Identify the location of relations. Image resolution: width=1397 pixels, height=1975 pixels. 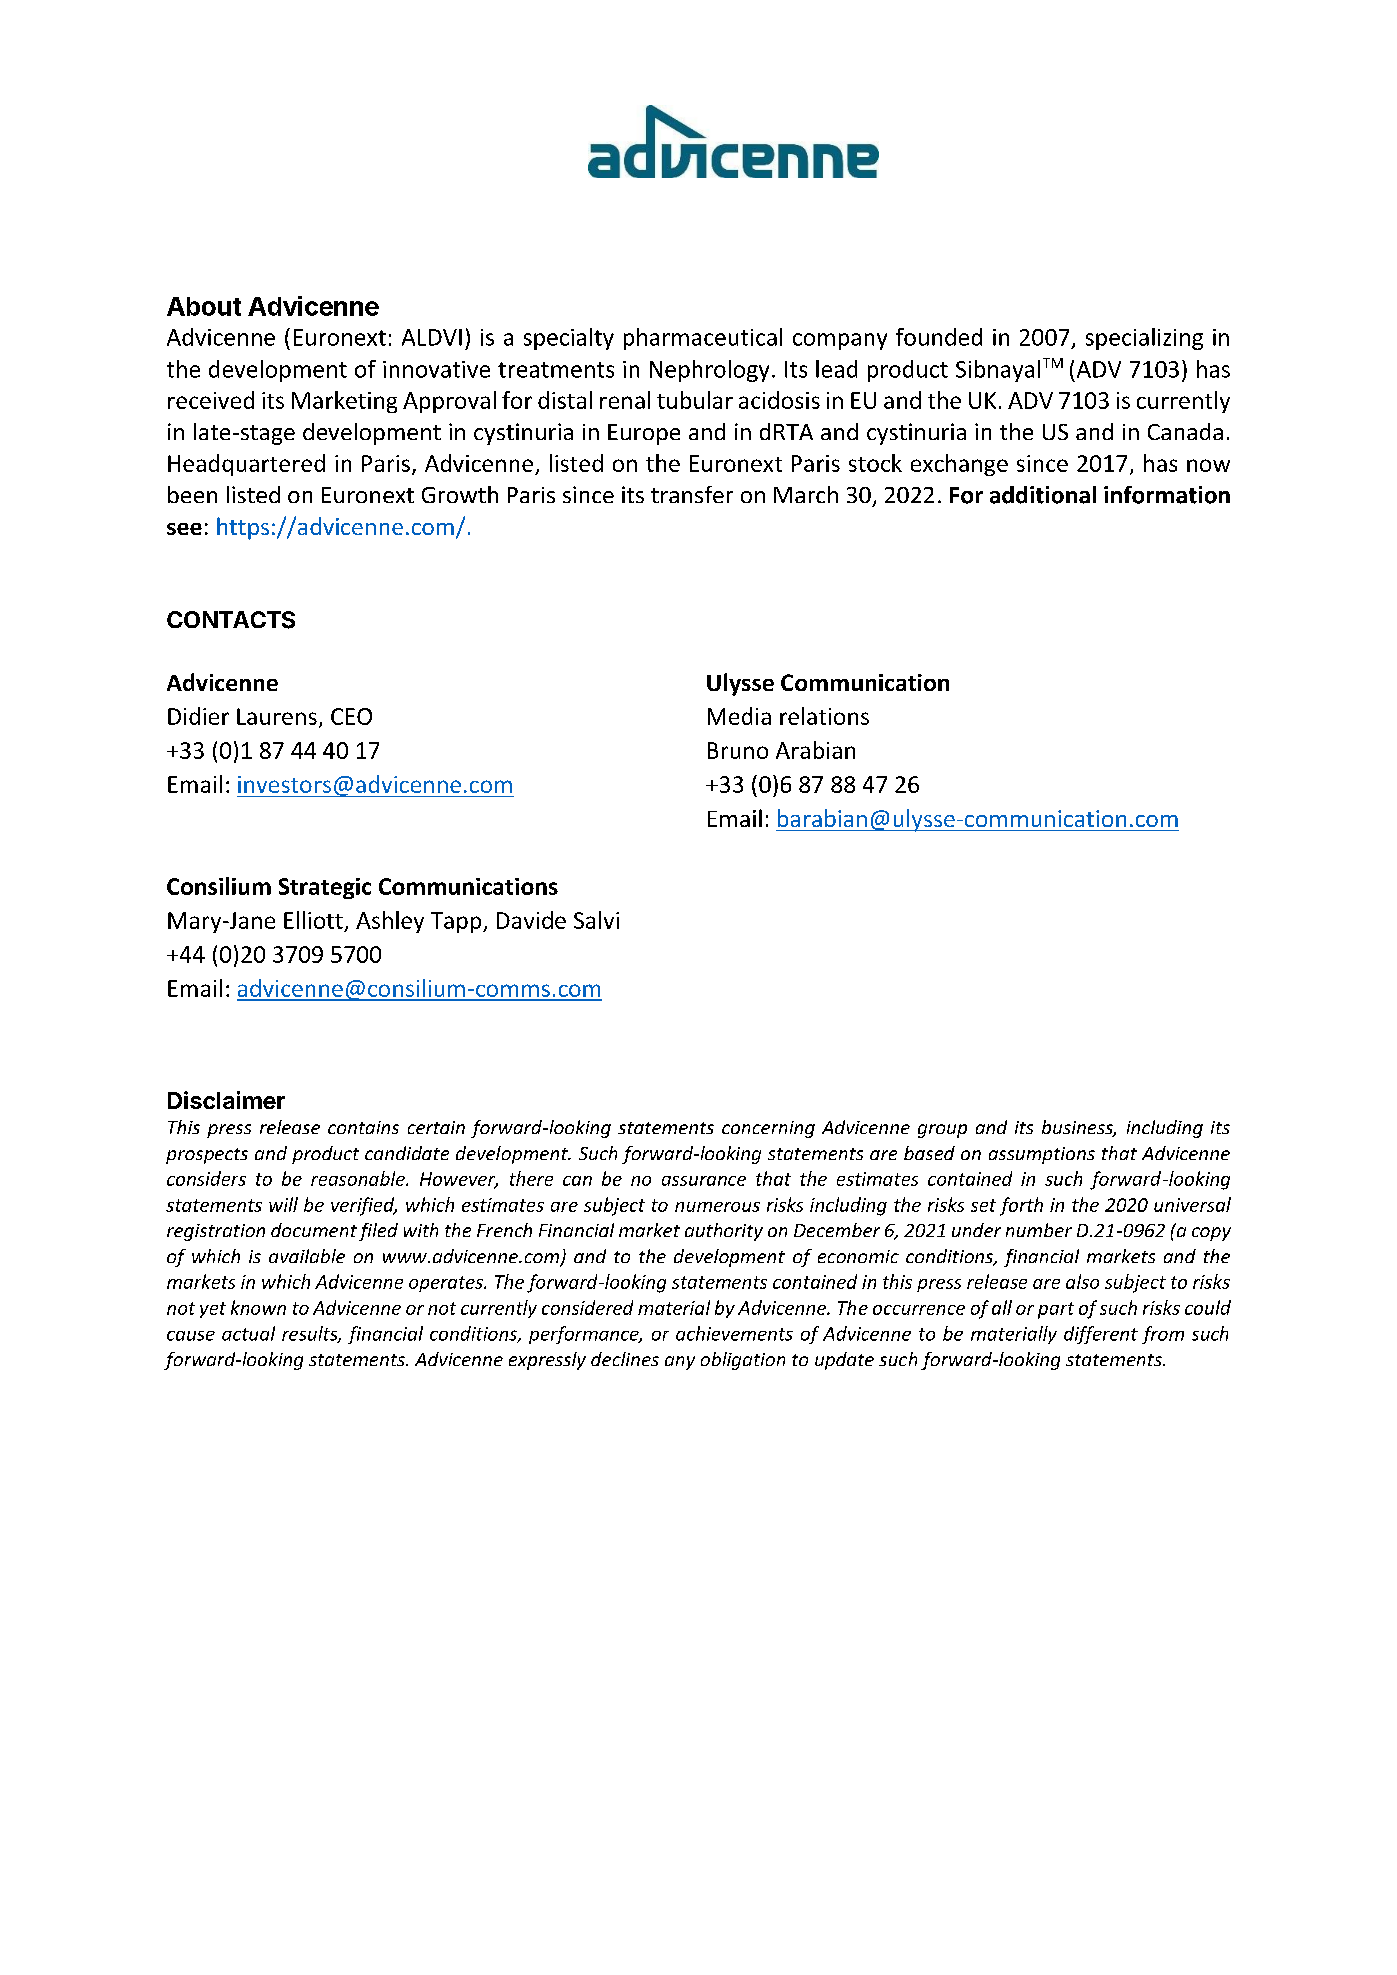
(824, 716).
